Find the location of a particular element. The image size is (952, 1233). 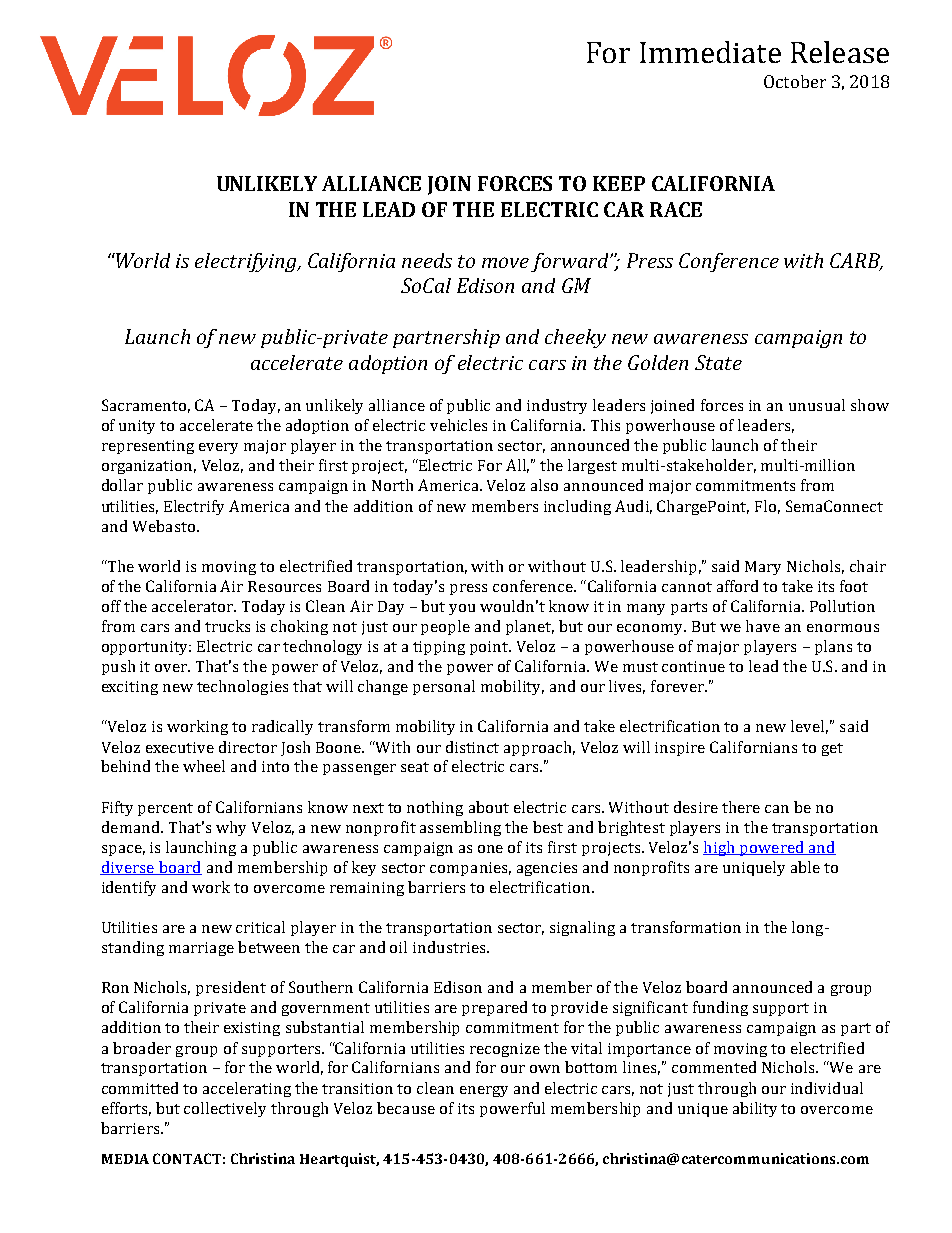

KEEP is located at coordinates (619, 183).
